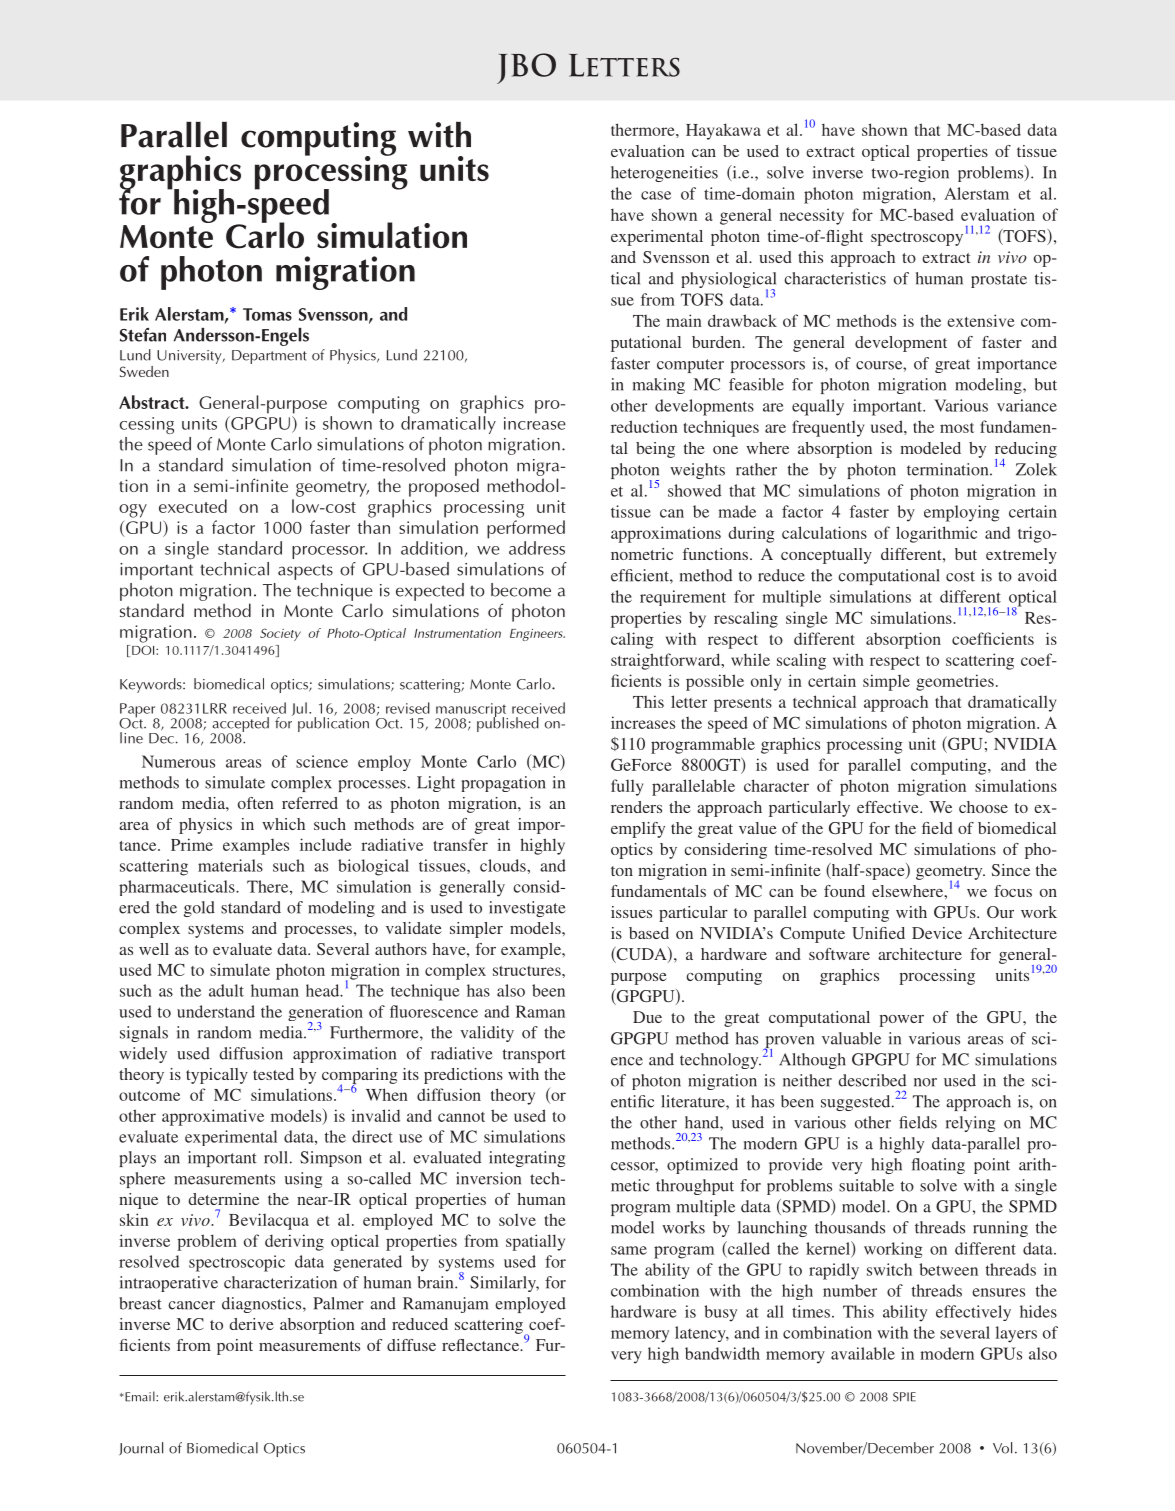 This image has width=1175, height=1511. I want to click on Tomas, so click(267, 314).
